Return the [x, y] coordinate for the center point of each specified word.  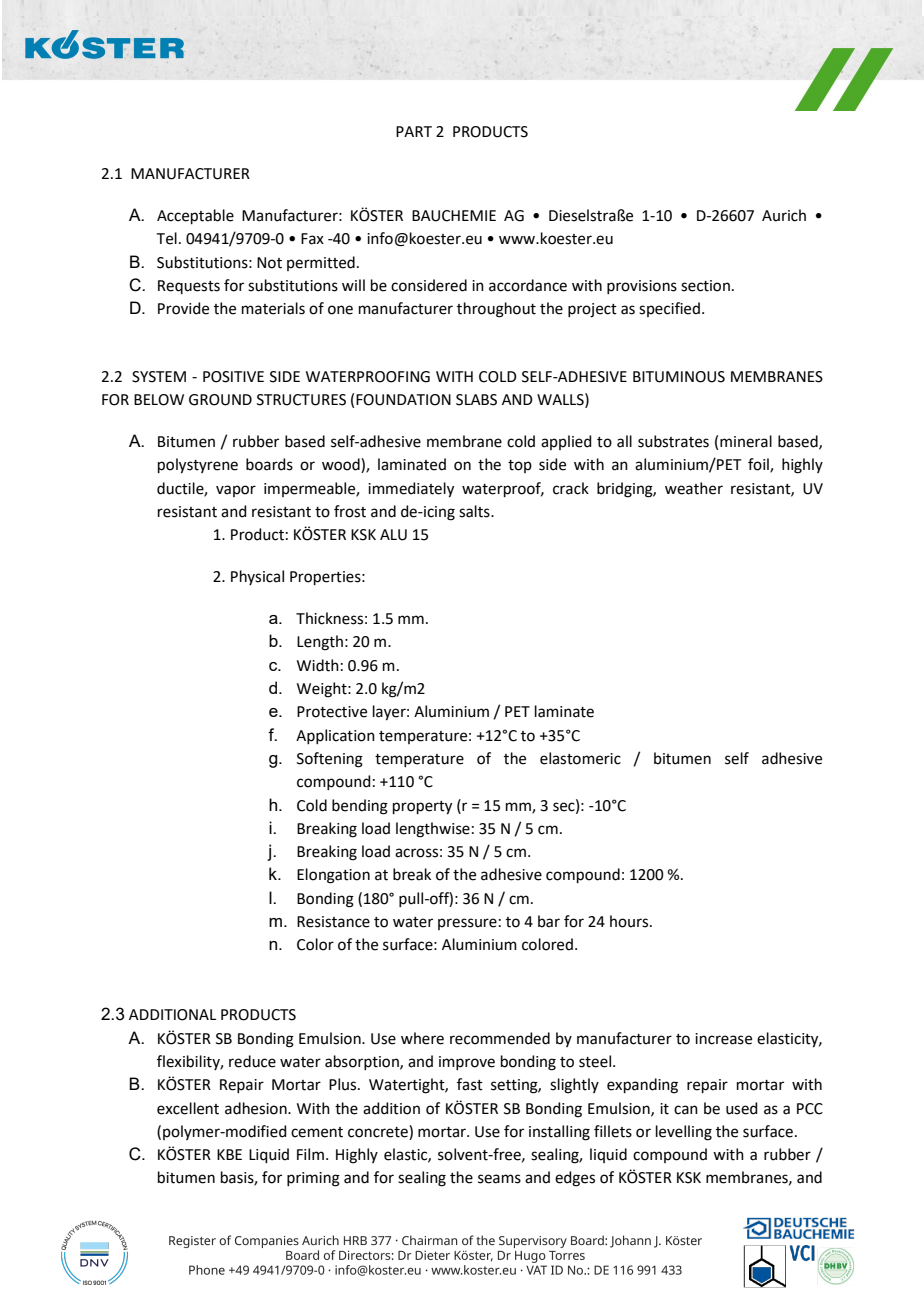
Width [318, 665]
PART [414, 131]
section [705, 286]
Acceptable [195, 216]
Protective [332, 712]
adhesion [257, 1108]
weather [694, 488]
